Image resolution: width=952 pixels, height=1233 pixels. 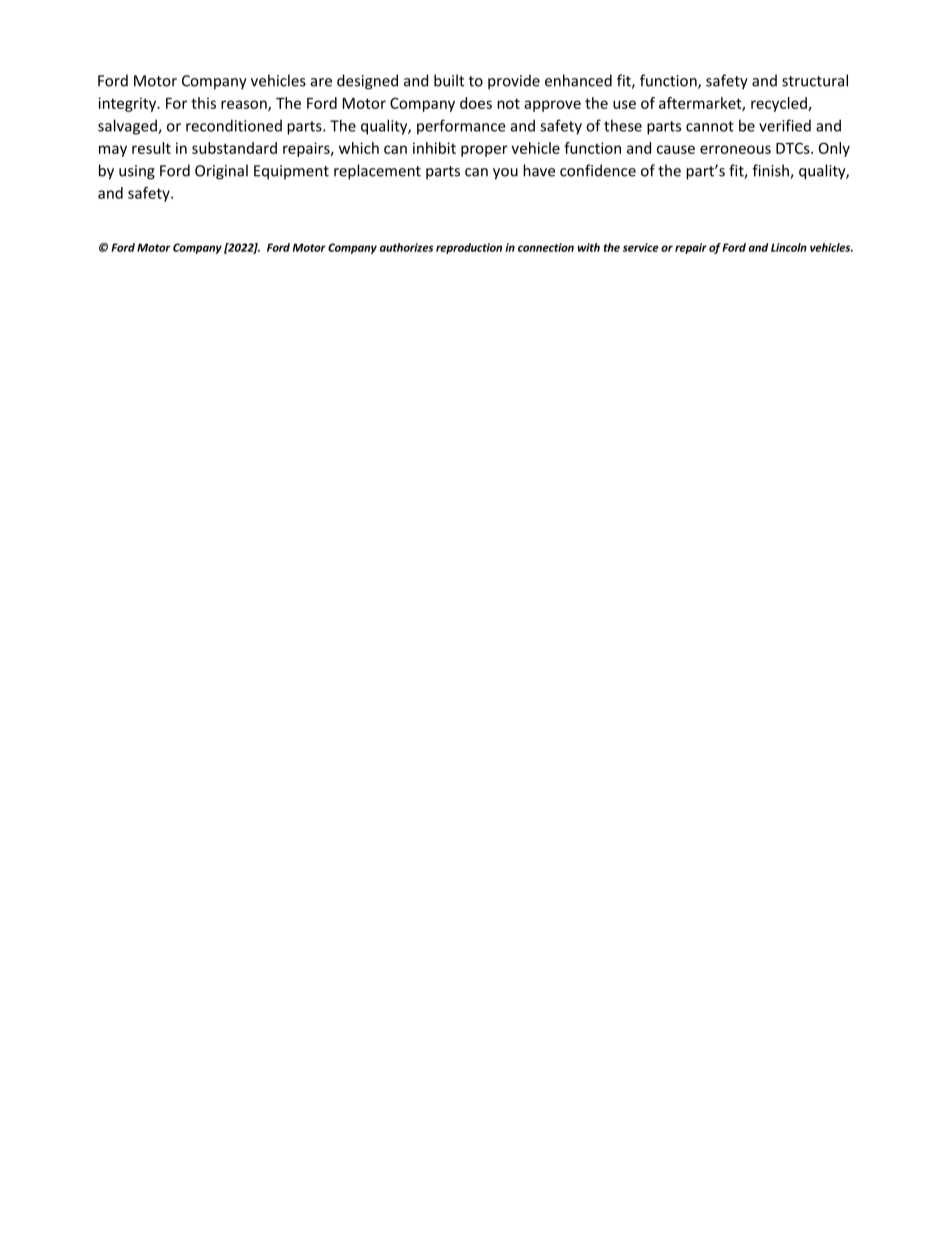 What do you see at coordinates (434, 148) in the document?
I see `inhibit` at bounding box center [434, 148].
